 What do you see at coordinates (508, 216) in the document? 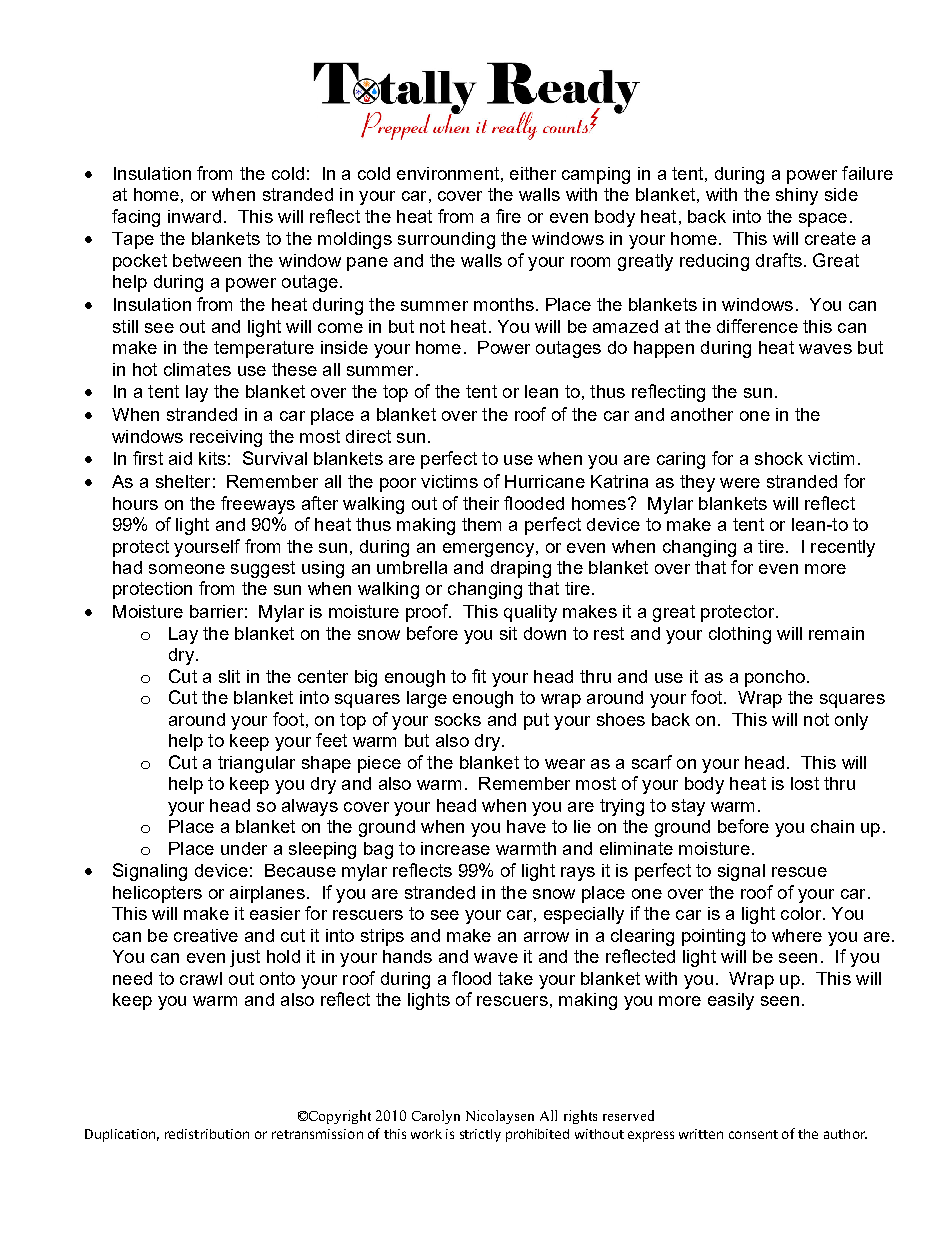
I see `fire` at bounding box center [508, 216].
